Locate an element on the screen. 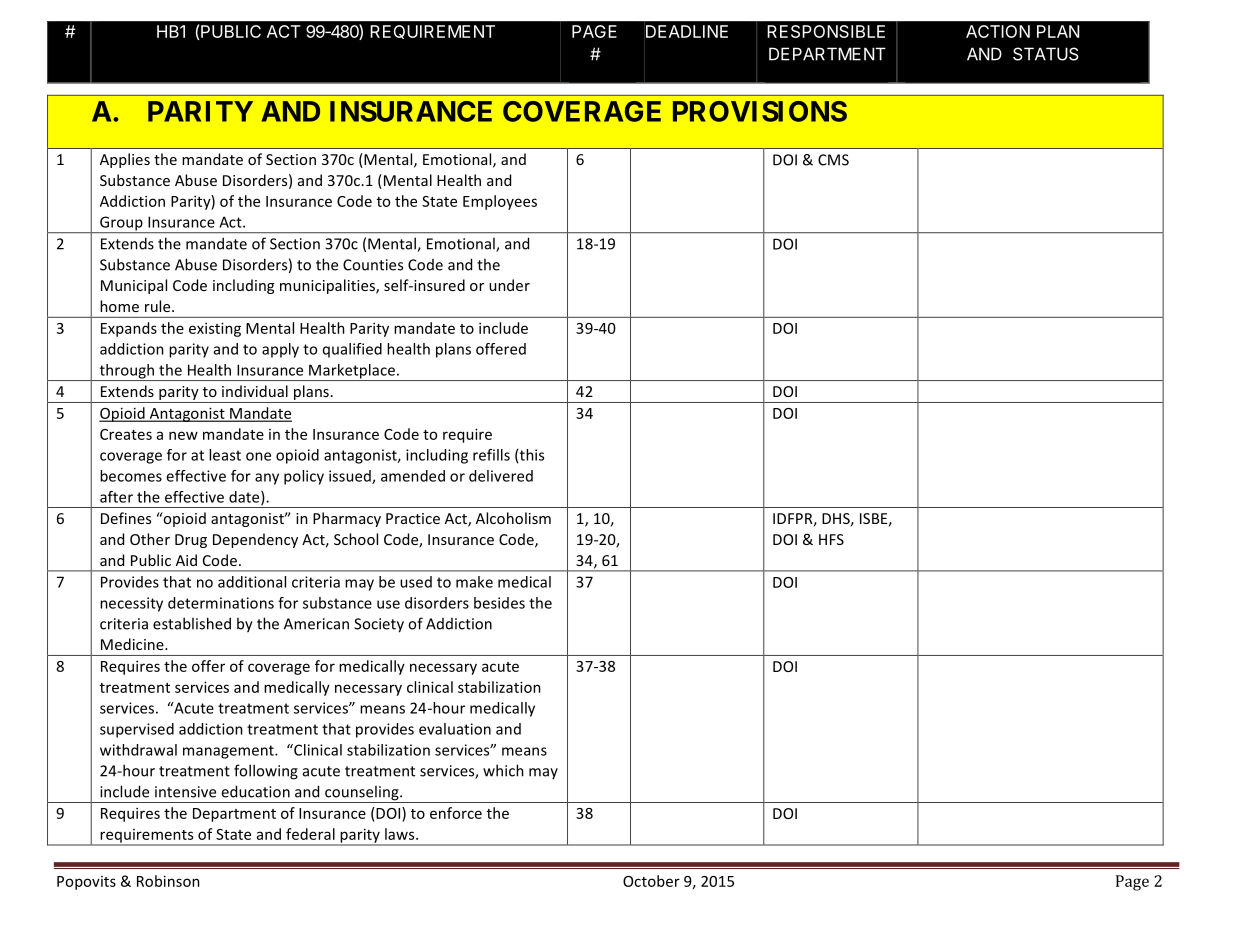  existing is located at coordinates (215, 329).
